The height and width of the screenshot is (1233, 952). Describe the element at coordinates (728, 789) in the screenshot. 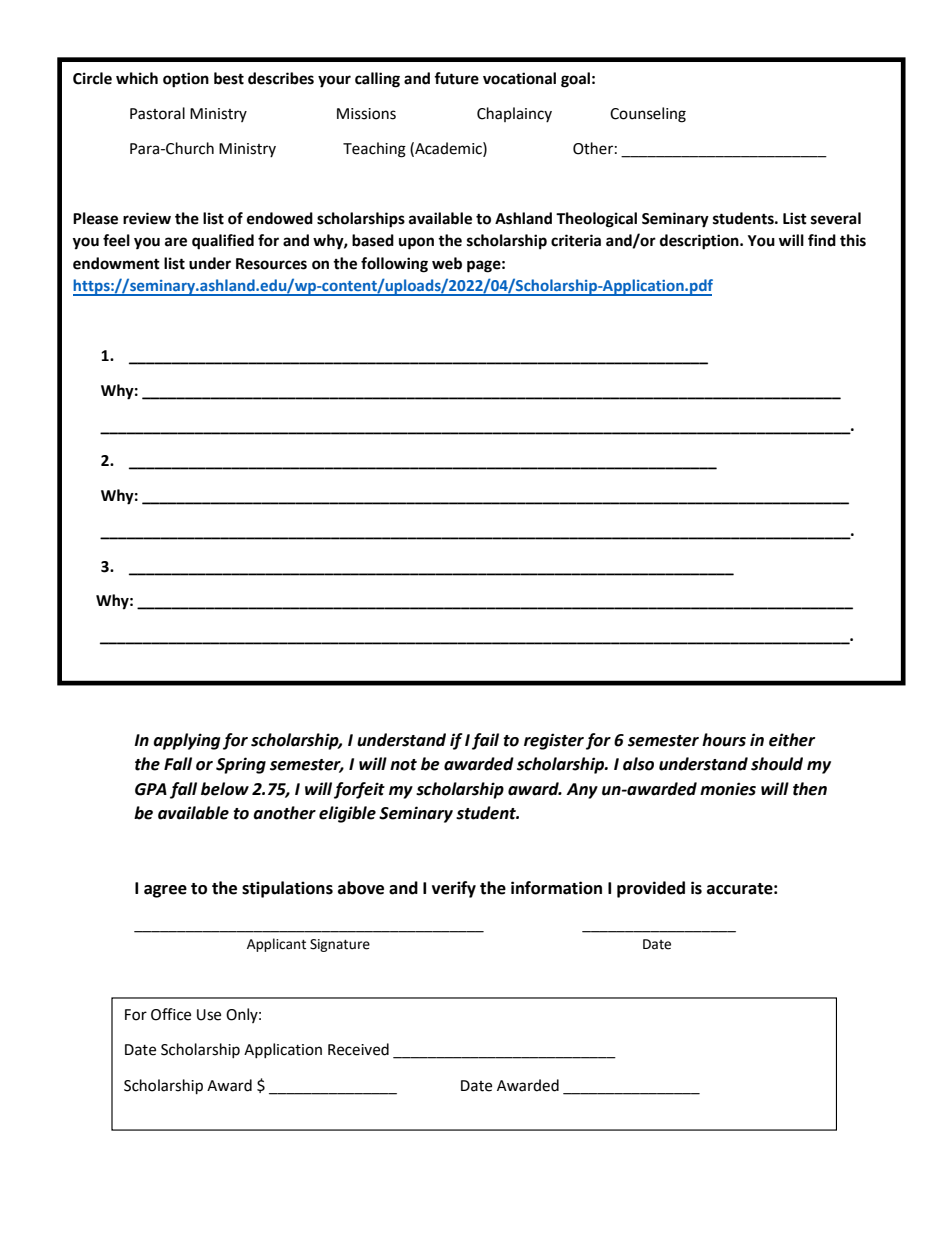

I see `monies` at that location.
